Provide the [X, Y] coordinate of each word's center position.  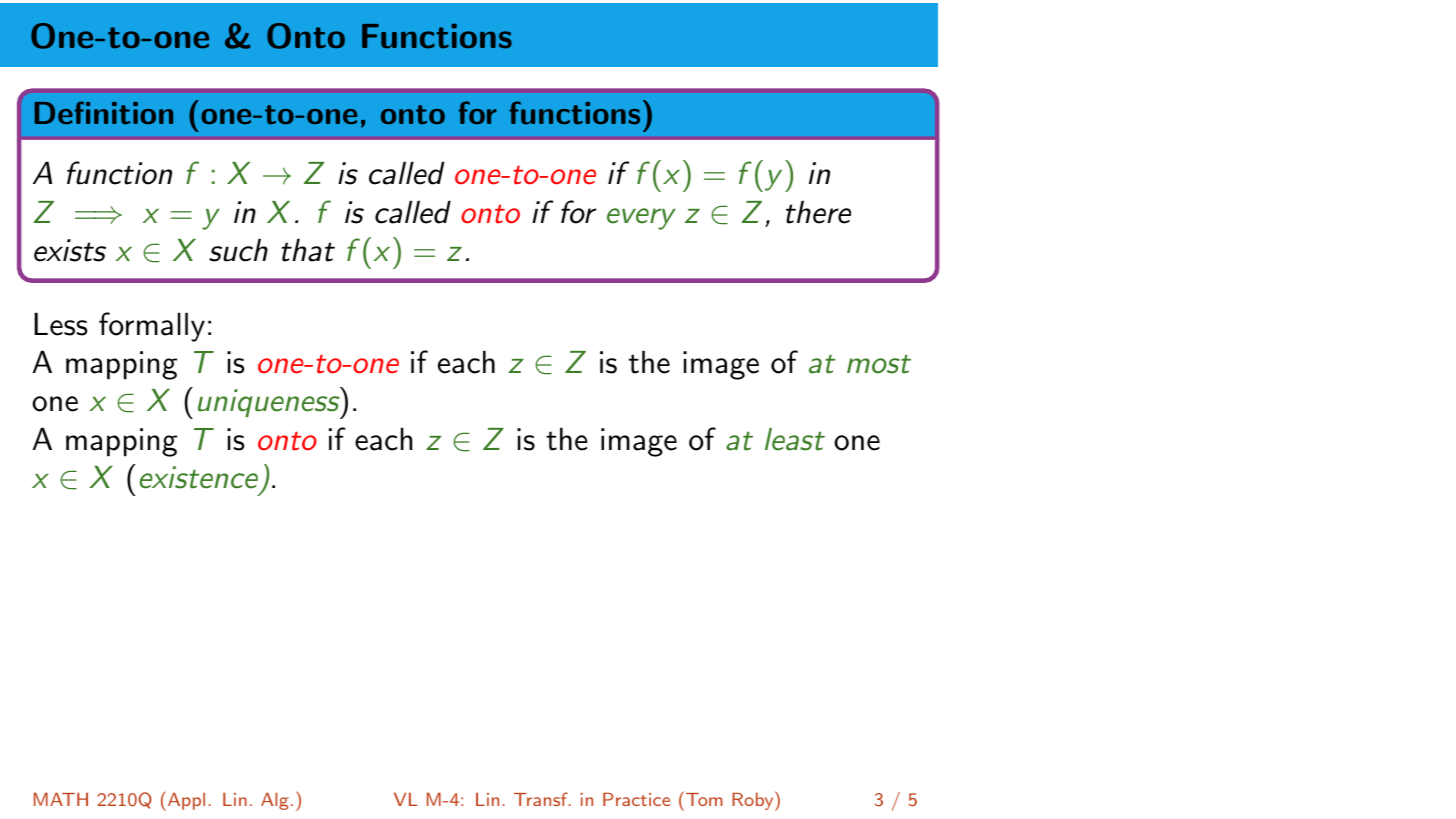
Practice [636, 799]
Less [61, 324]
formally [152, 327]
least [795, 439]
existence [199, 477]
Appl [185, 801]
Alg [275, 801]
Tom [703, 798]
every [641, 219]
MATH [61, 799]
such [238, 250]
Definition [104, 112]
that [308, 250]
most [879, 364]
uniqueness [270, 403]
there [818, 212]
